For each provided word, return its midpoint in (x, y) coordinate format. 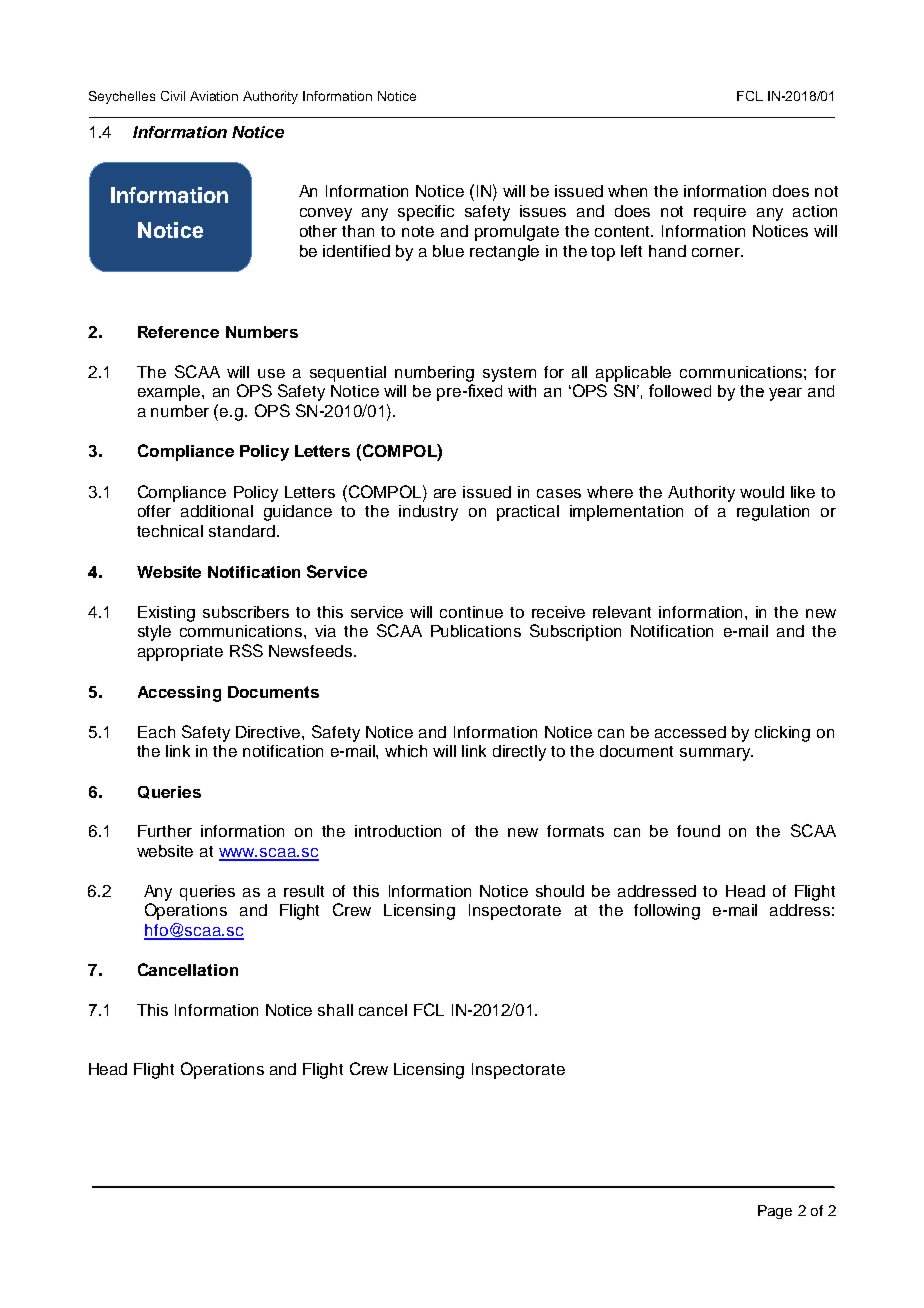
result (304, 891)
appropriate (180, 653)
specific (426, 213)
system (509, 374)
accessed (690, 732)
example (170, 393)
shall (335, 1010)
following (667, 912)
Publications (476, 631)
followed (680, 390)
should (560, 891)
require (720, 213)
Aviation (214, 96)
